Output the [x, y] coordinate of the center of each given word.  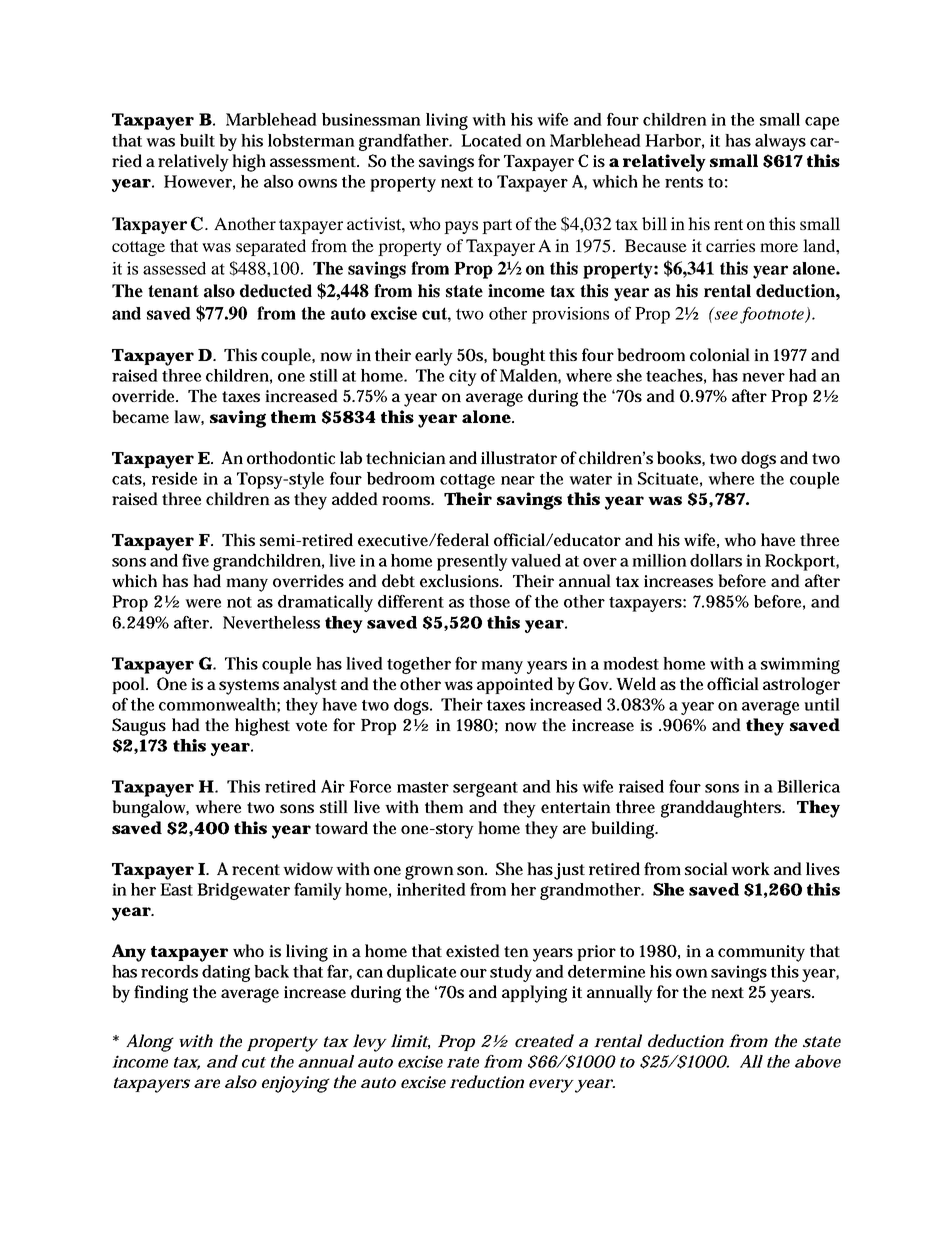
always [780, 142]
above [818, 1061]
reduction [487, 1081]
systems [249, 687]
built [197, 140]
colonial [720, 354]
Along [150, 1043]
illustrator [519, 457]
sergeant [485, 789]
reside [174, 478]
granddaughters [722, 809]
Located [491, 140]
